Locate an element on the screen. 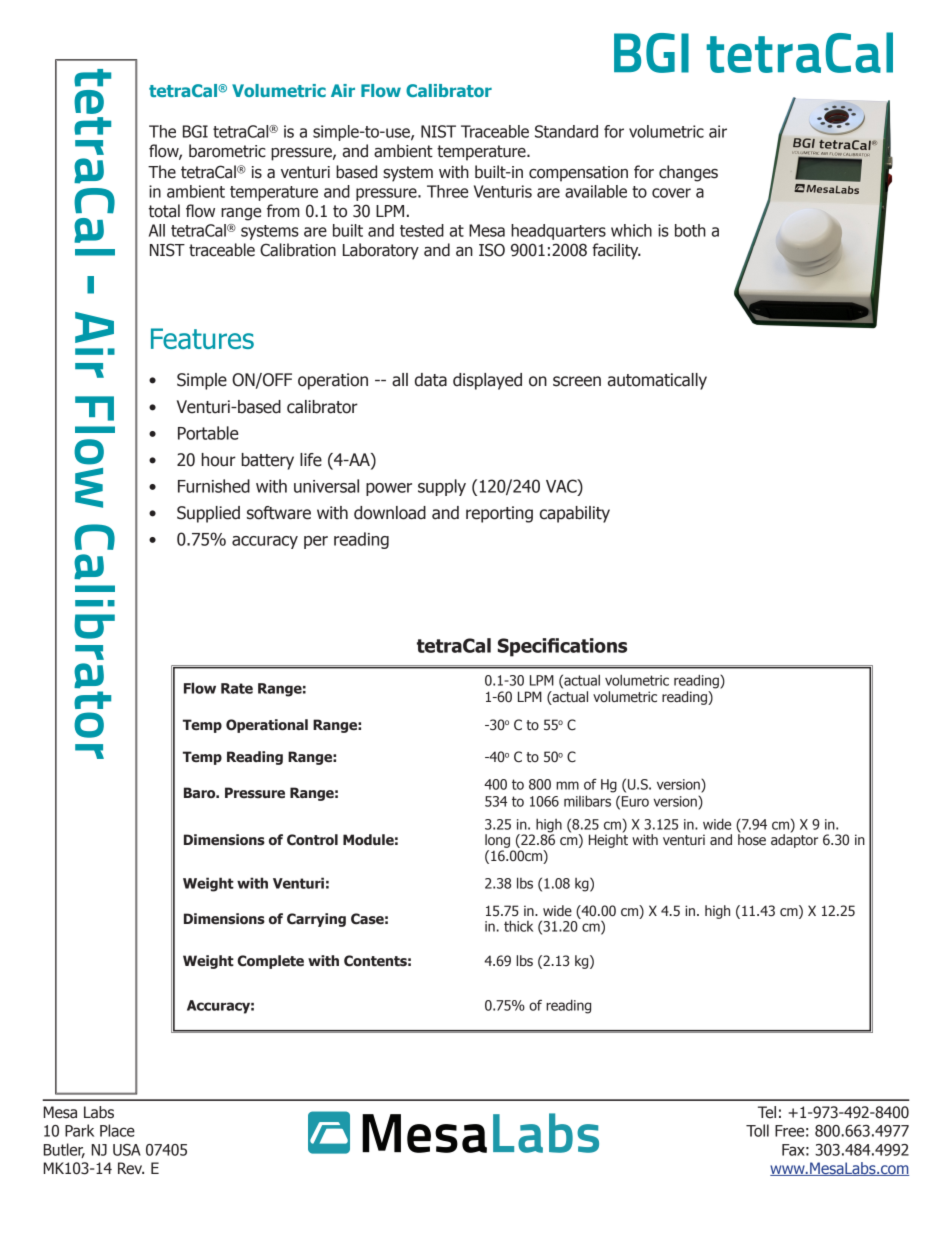  Three is located at coordinates (447, 191).
